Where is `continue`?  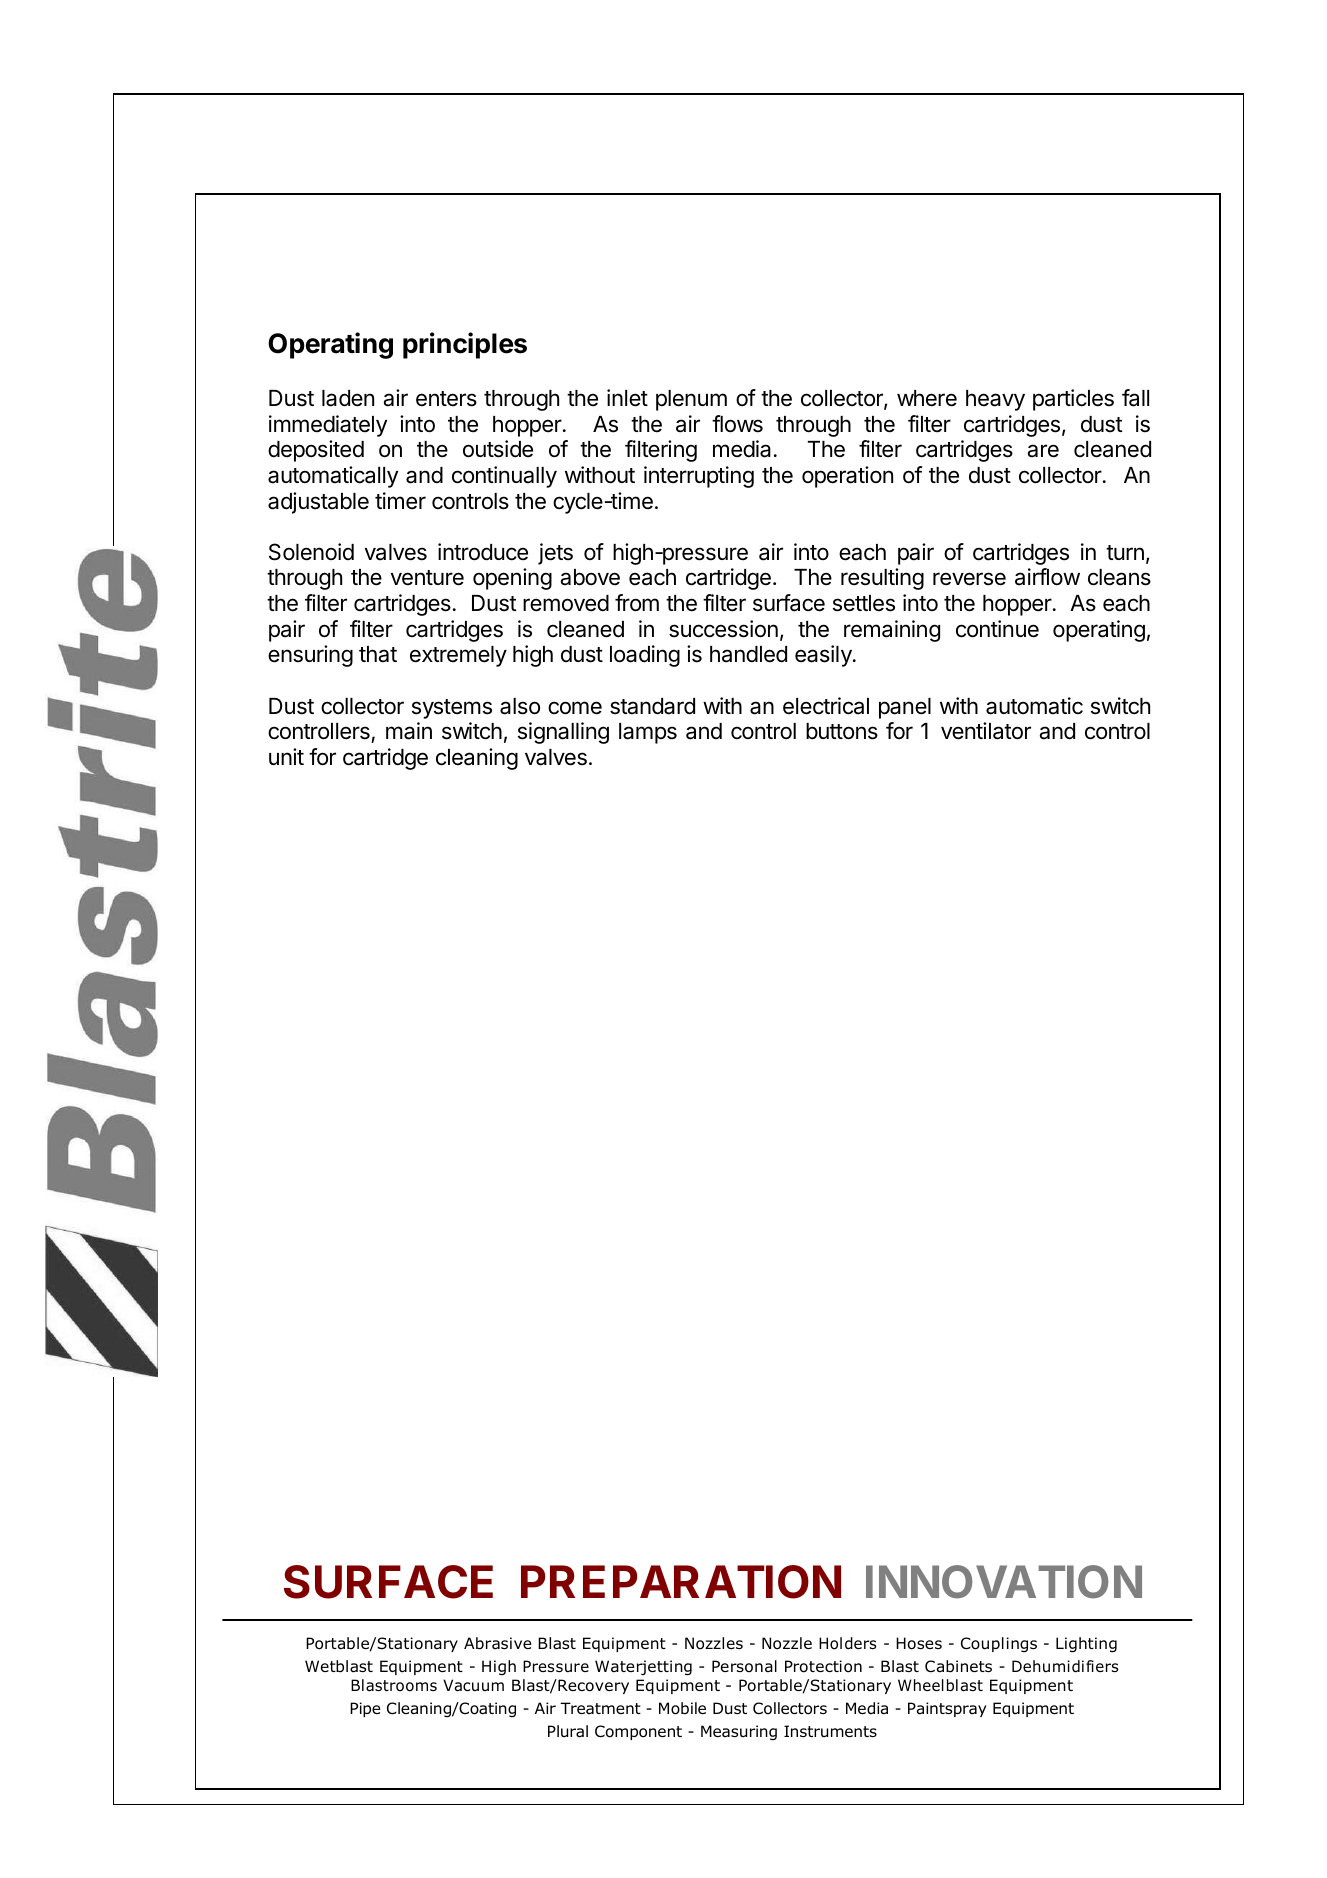 continue is located at coordinates (997, 629).
